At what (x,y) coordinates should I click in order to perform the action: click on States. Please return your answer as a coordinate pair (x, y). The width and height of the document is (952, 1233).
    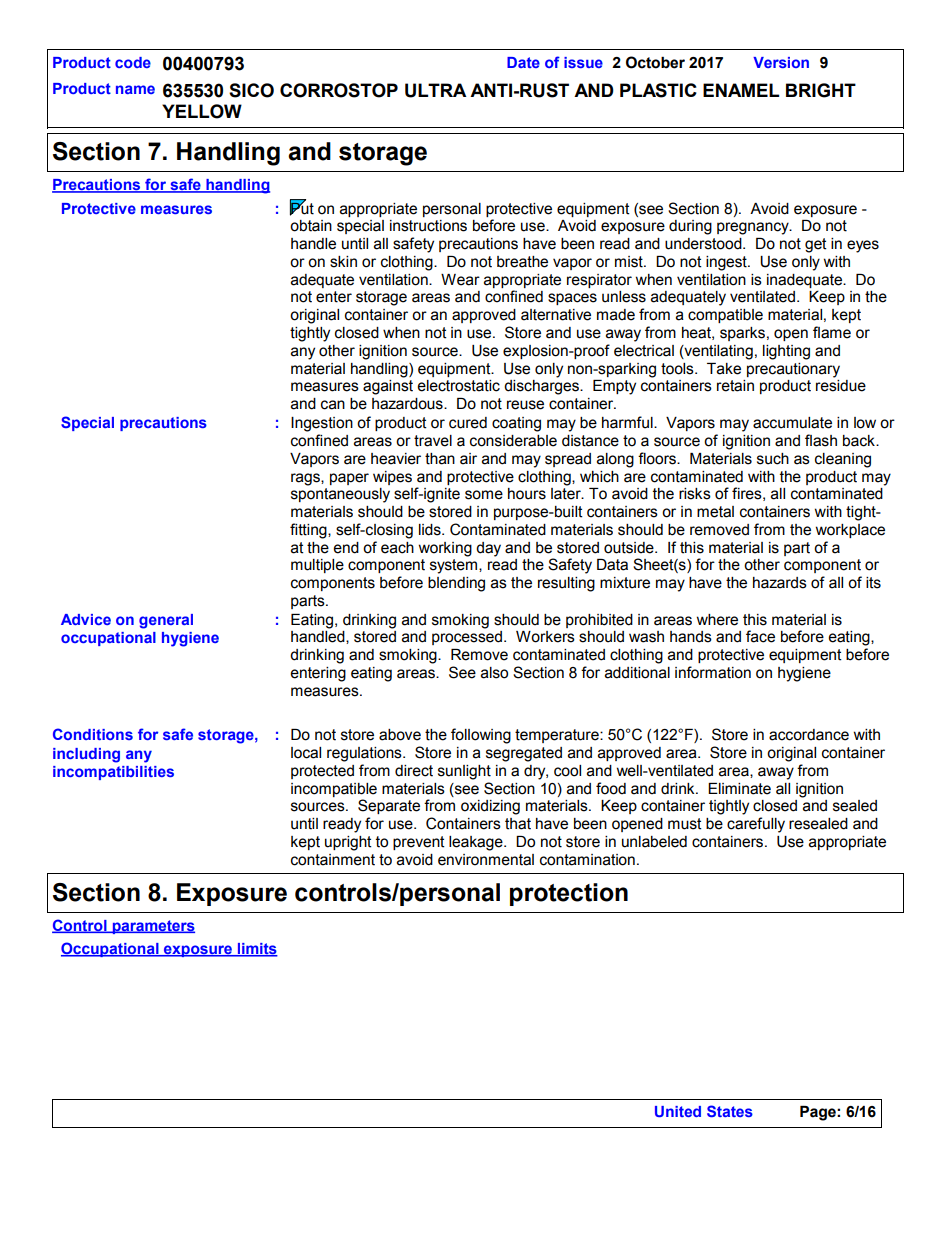
    Looking at the image, I should click on (730, 1111).
